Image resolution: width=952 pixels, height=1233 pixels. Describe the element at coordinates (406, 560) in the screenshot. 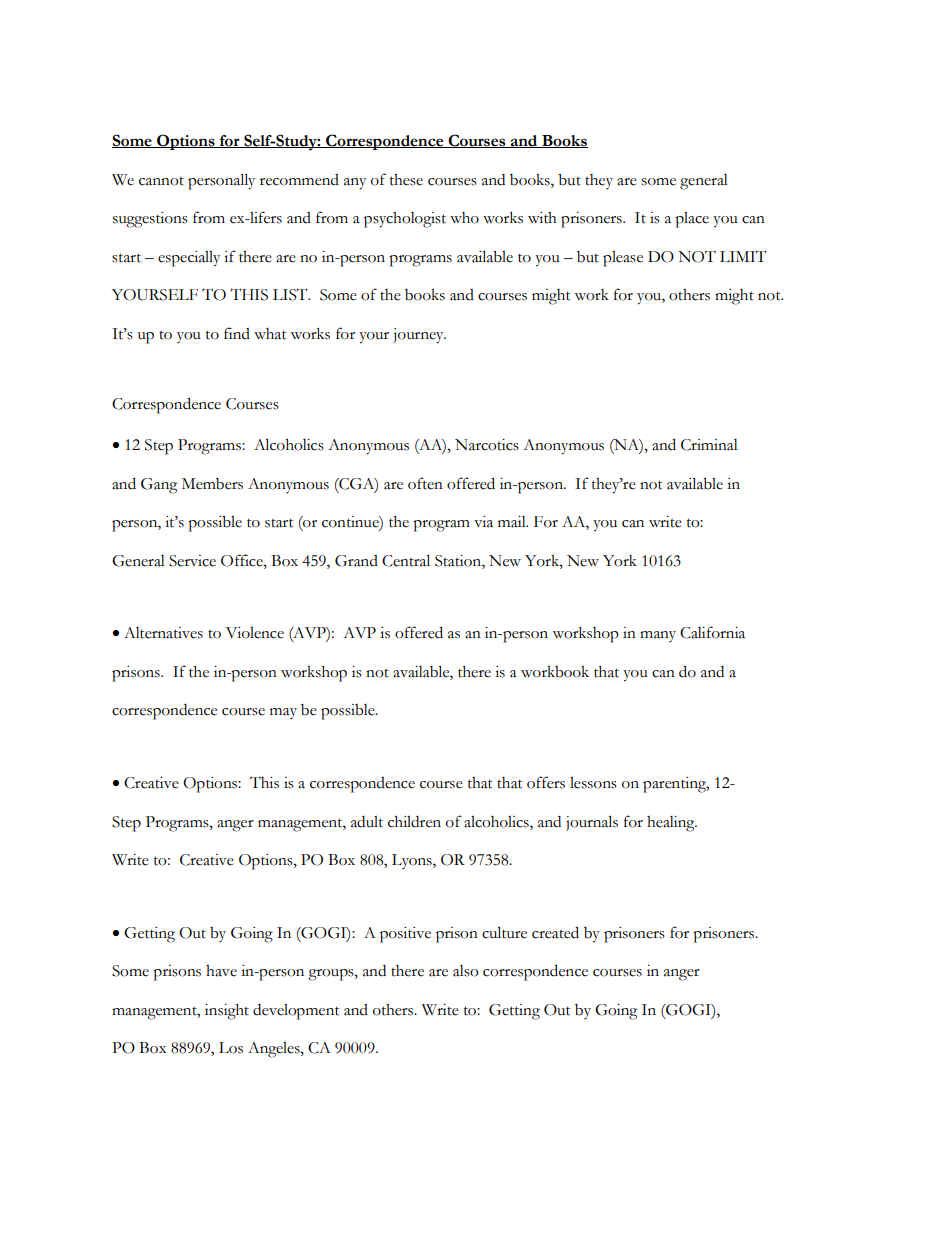

I see `Central` at that location.
